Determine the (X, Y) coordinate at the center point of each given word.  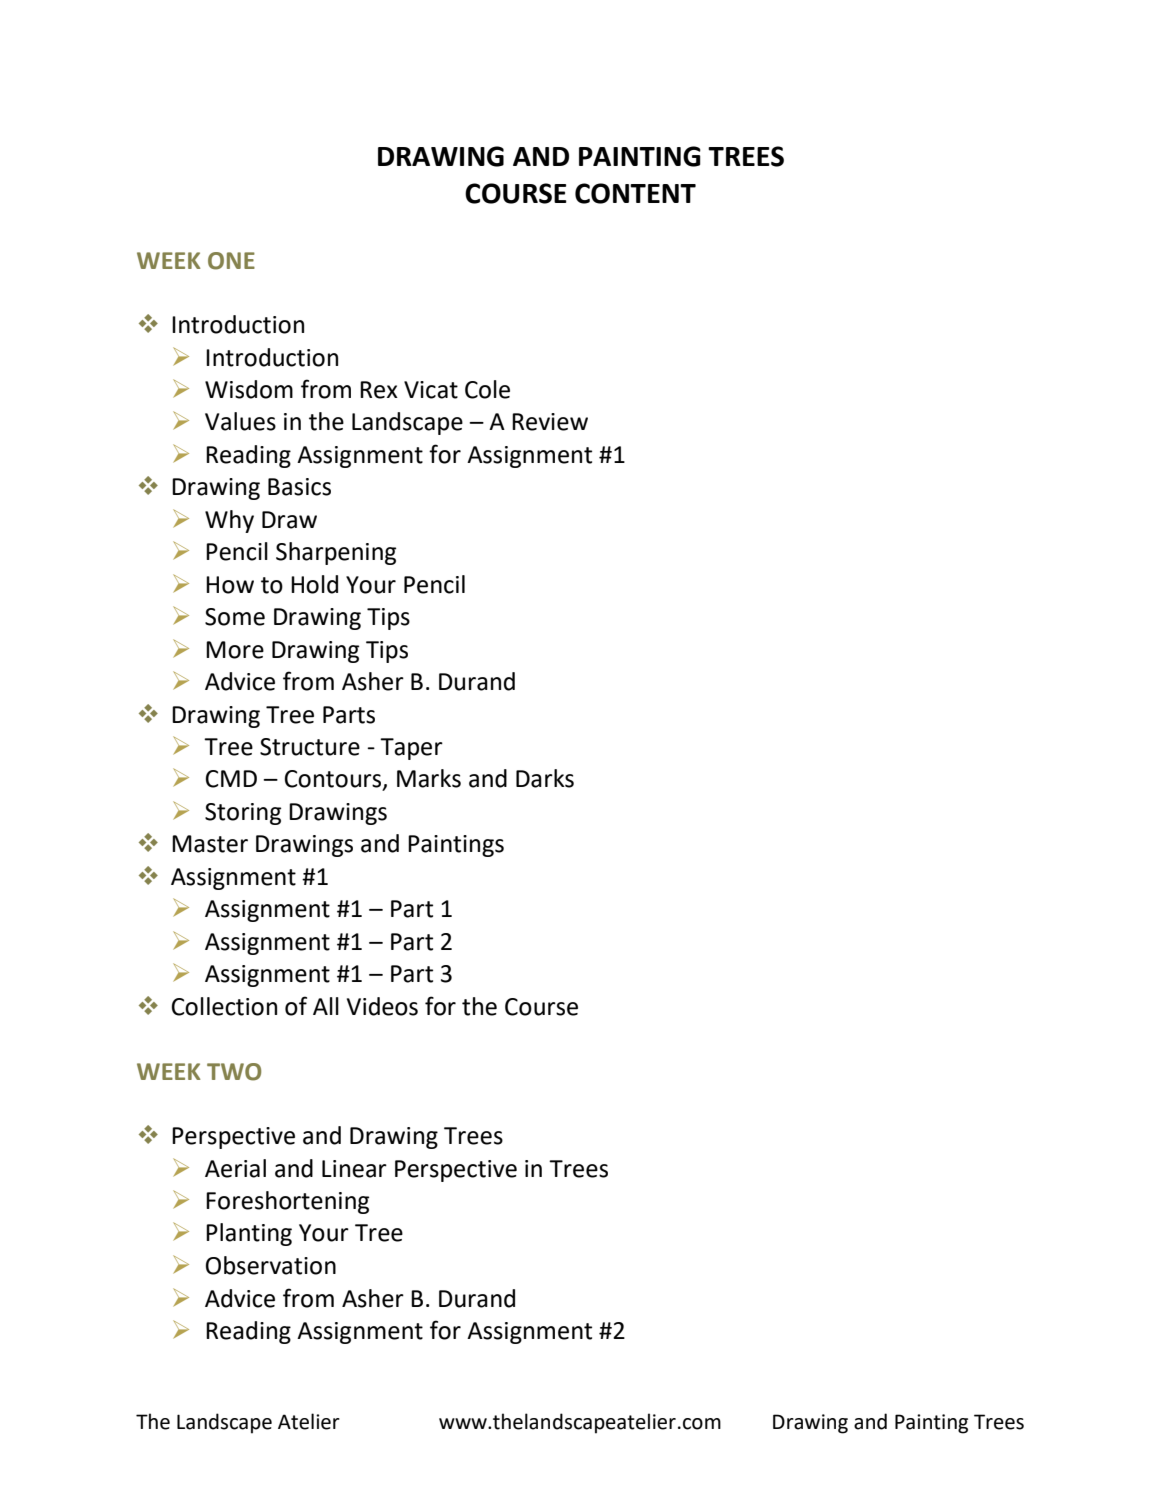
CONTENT (635, 193)
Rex (379, 390)
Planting (249, 1234)
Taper (411, 749)
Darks (545, 778)
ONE (231, 261)
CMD (231, 779)
